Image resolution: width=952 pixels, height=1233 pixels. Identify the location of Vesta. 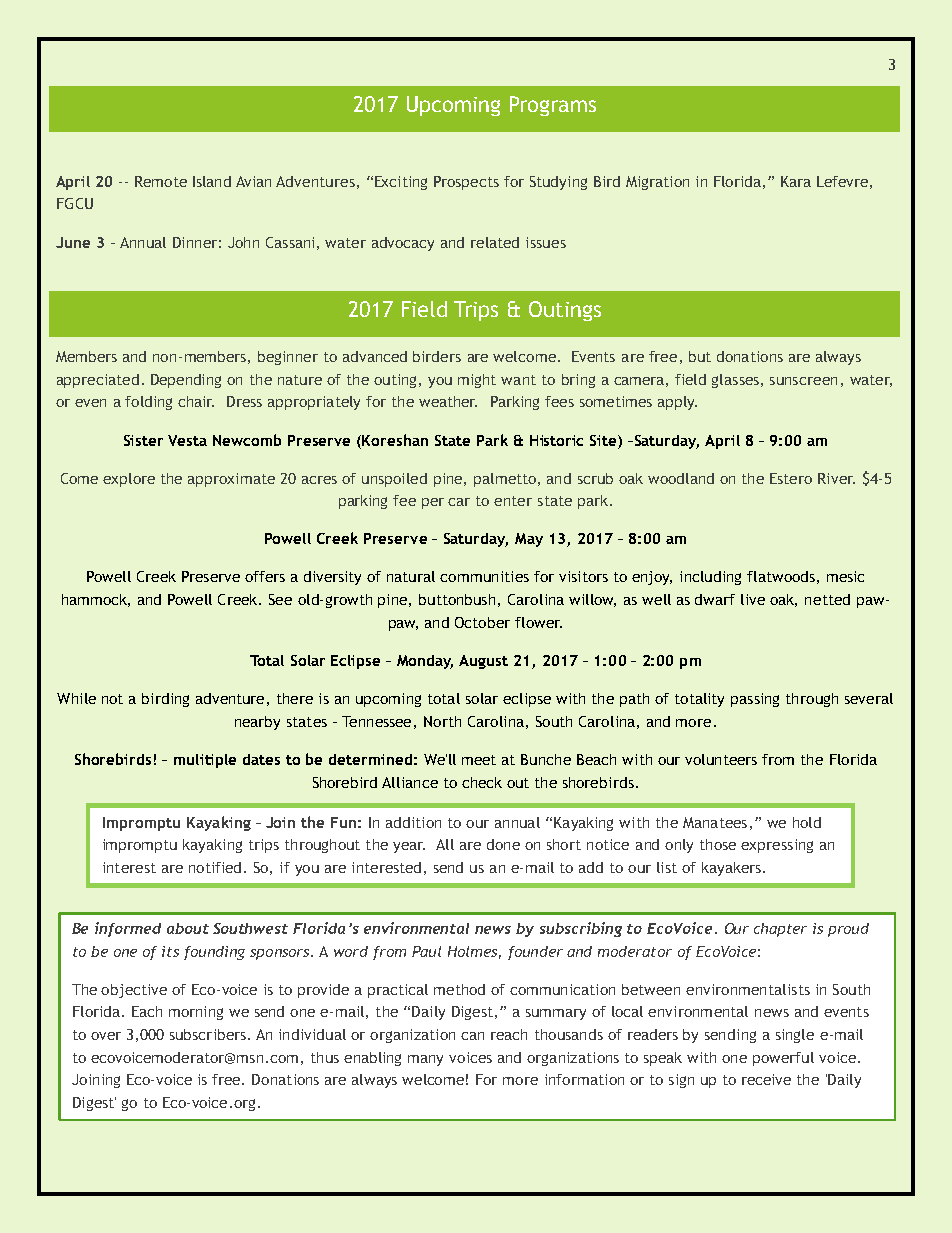
(187, 440).
